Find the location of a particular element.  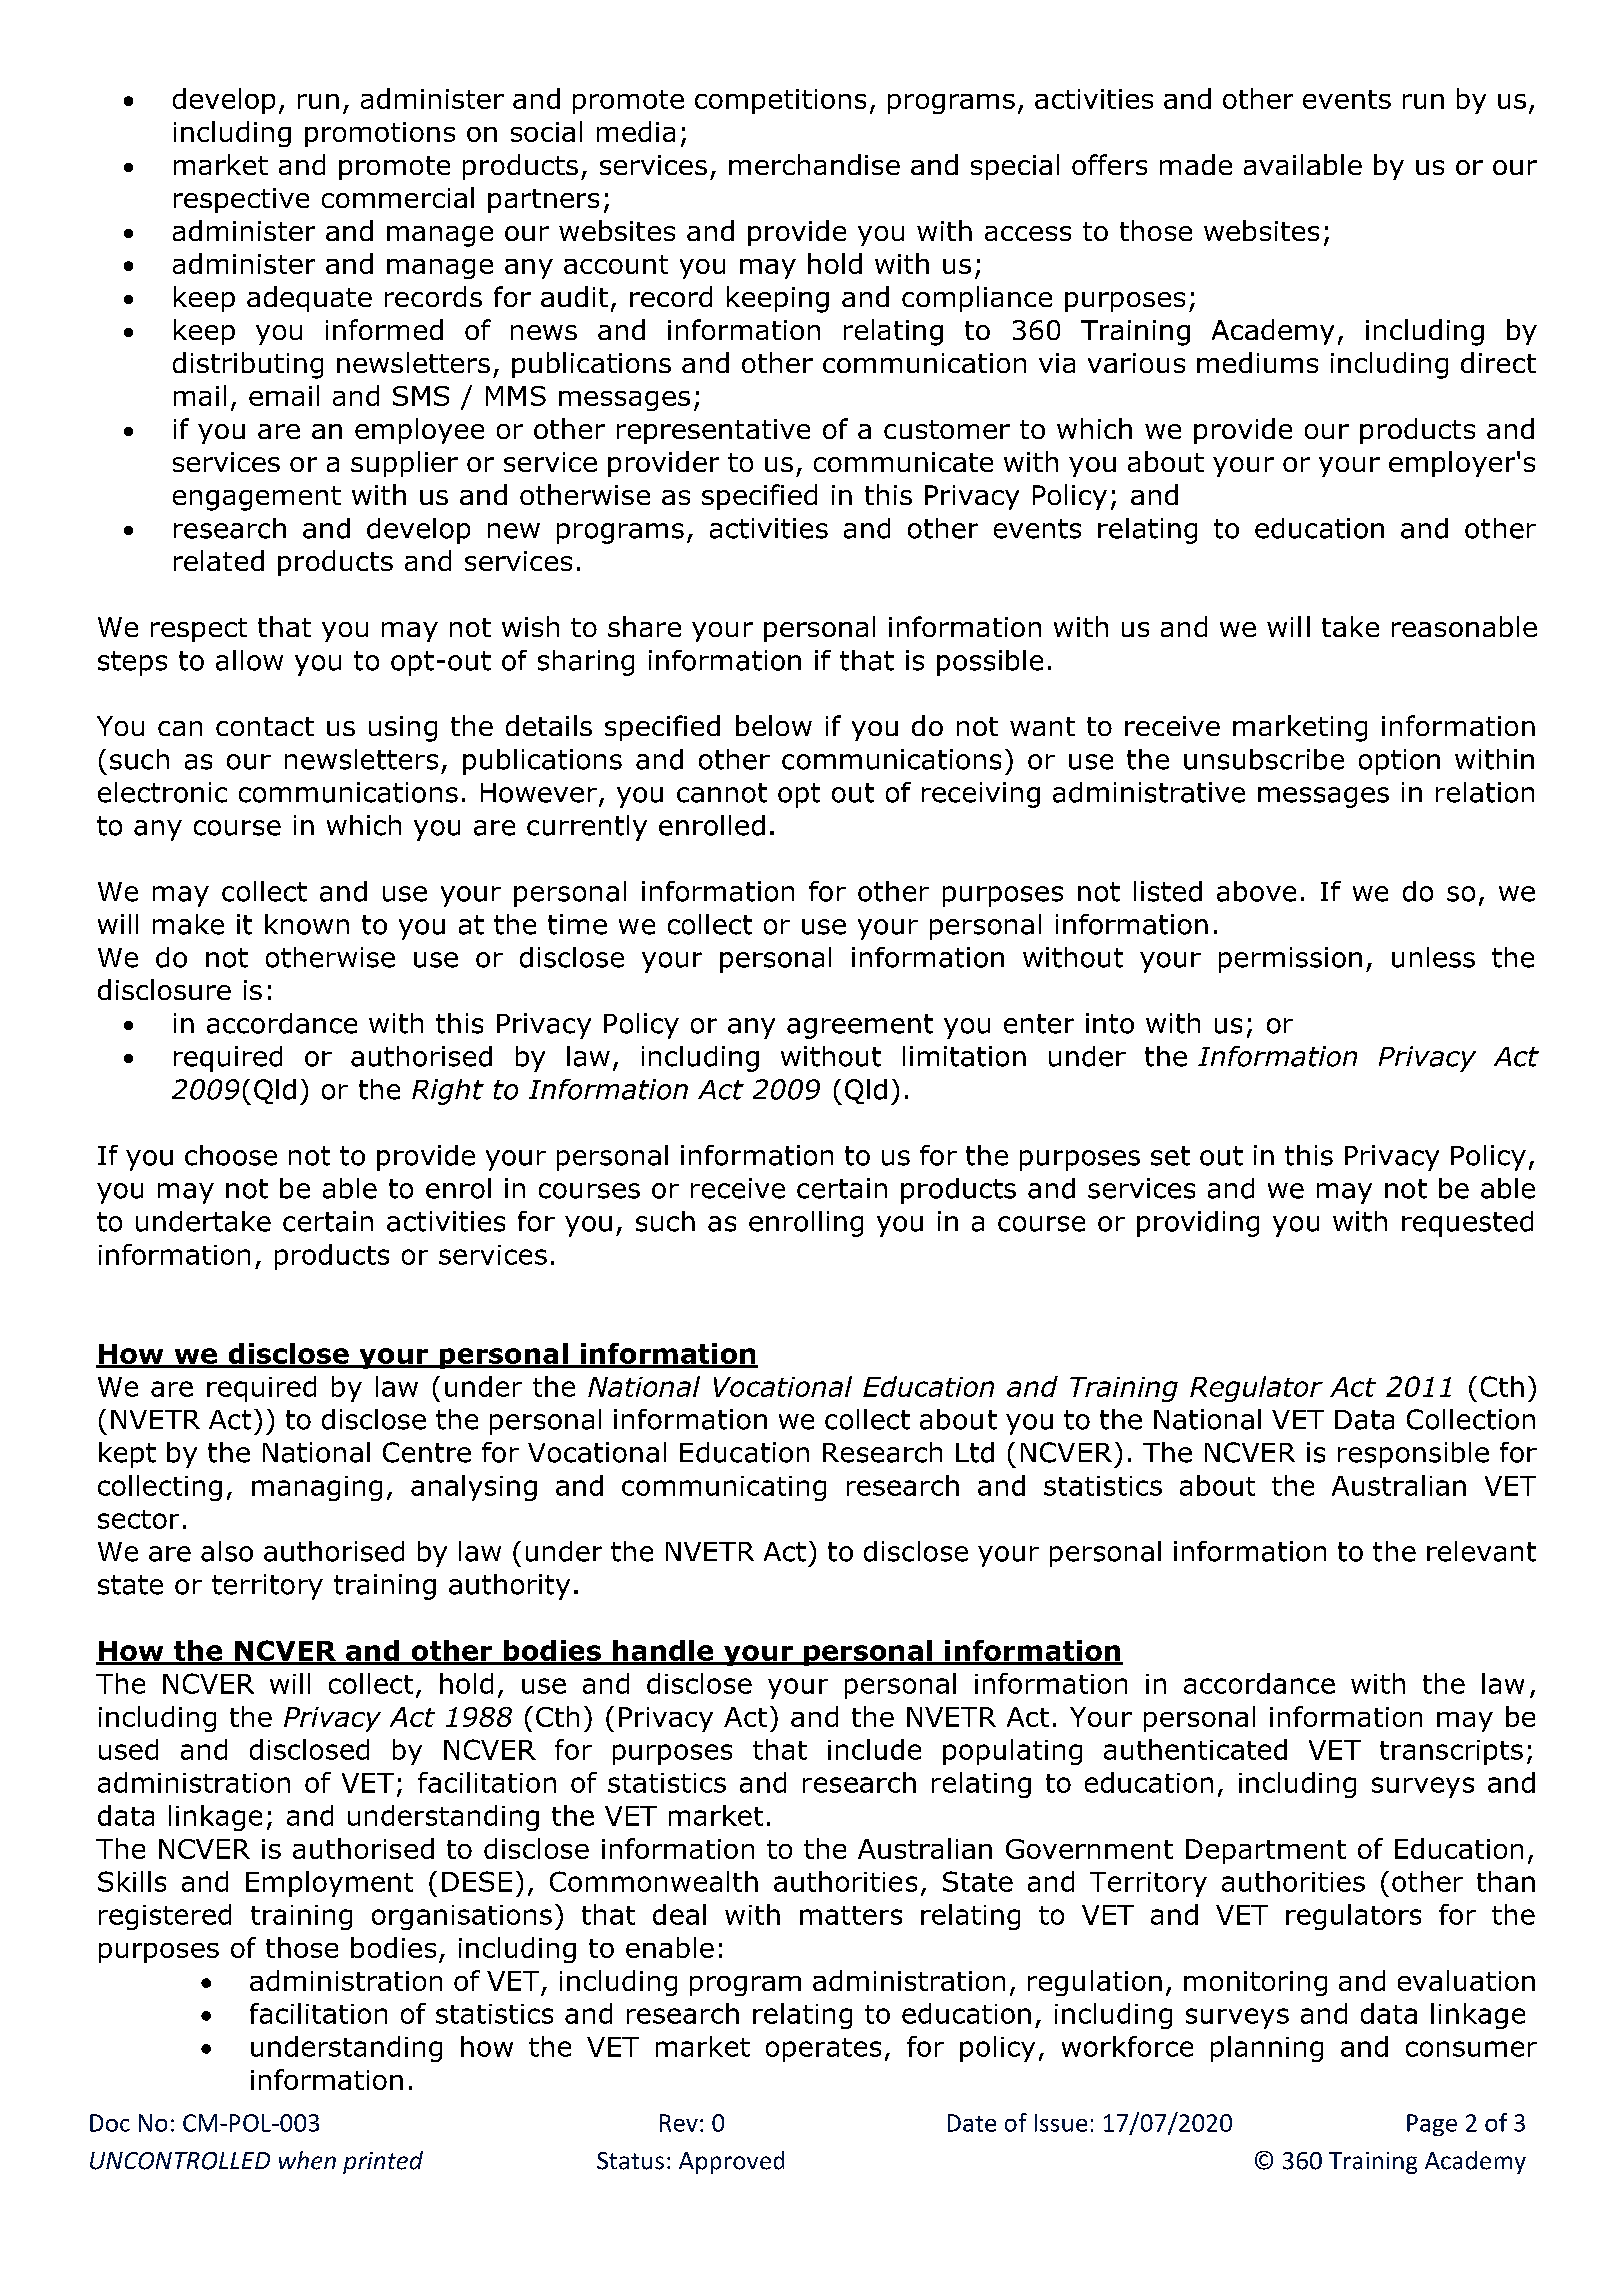

also is located at coordinates (227, 1551).
